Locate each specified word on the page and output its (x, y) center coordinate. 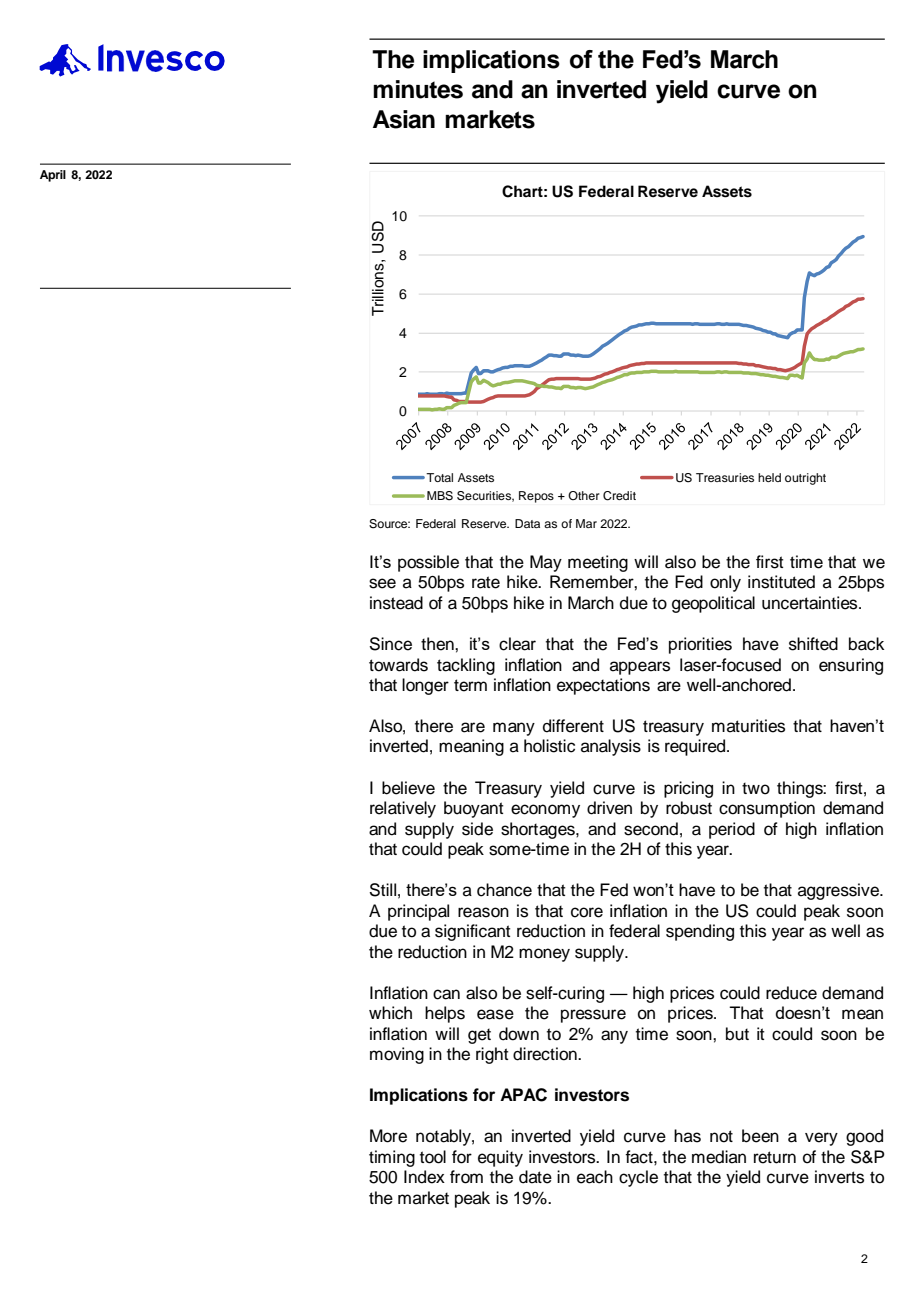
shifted (813, 644)
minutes (418, 89)
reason (483, 912)
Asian (404, 119)
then (438, 644)
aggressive (839, 891)
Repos (536, 497)
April (53, 176)
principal (418, 912)
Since (390, 644)
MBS (440, 496)
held (769, 477)
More (388, 1136)
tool (433, 1157)
